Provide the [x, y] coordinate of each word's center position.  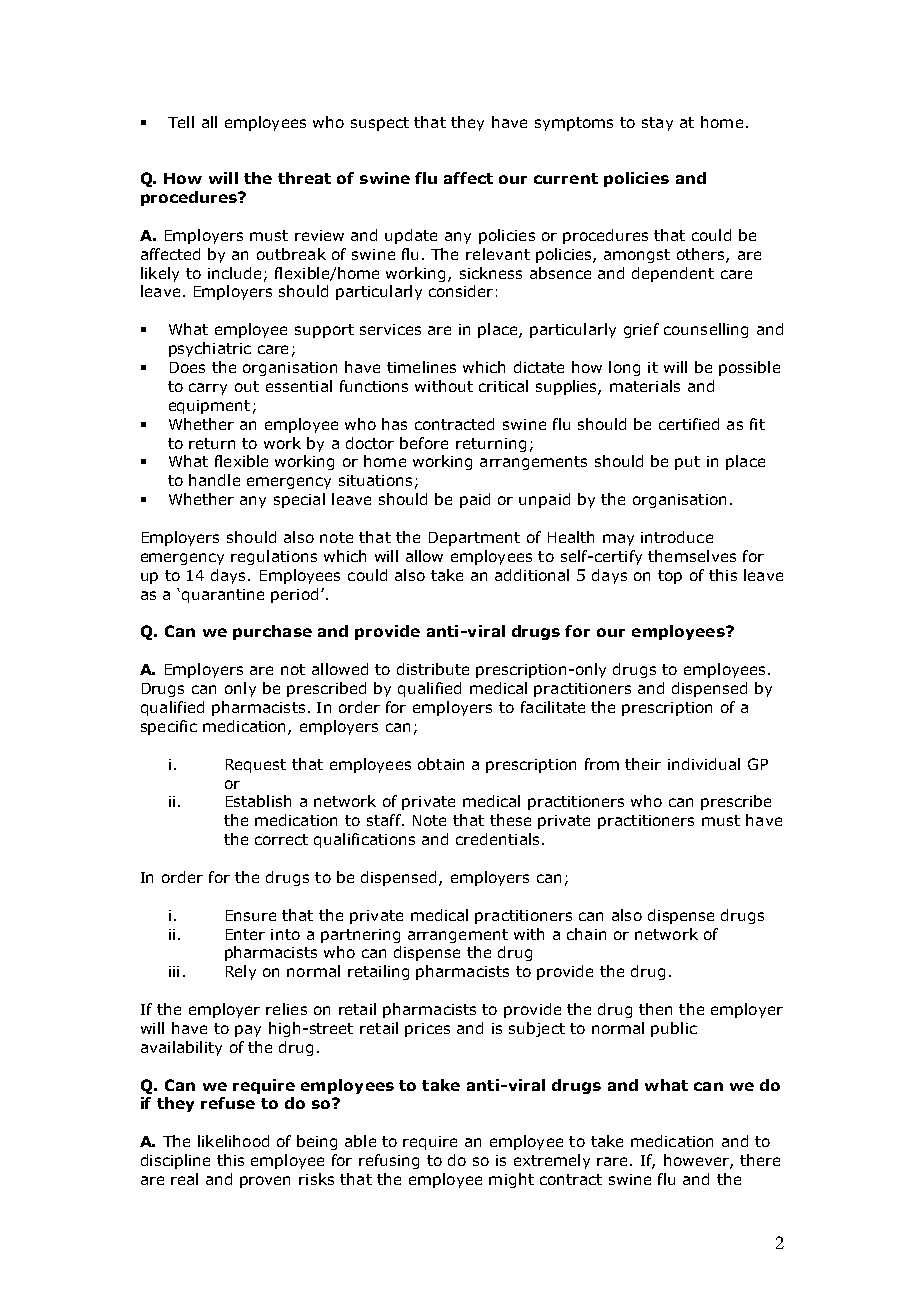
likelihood [233, 1141]
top [670, 577]
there [760, 1160]
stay [657, 124]
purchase [272, 632]
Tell [181, 122]
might [511, 1180]
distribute [433, 669]
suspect [380, 124]
